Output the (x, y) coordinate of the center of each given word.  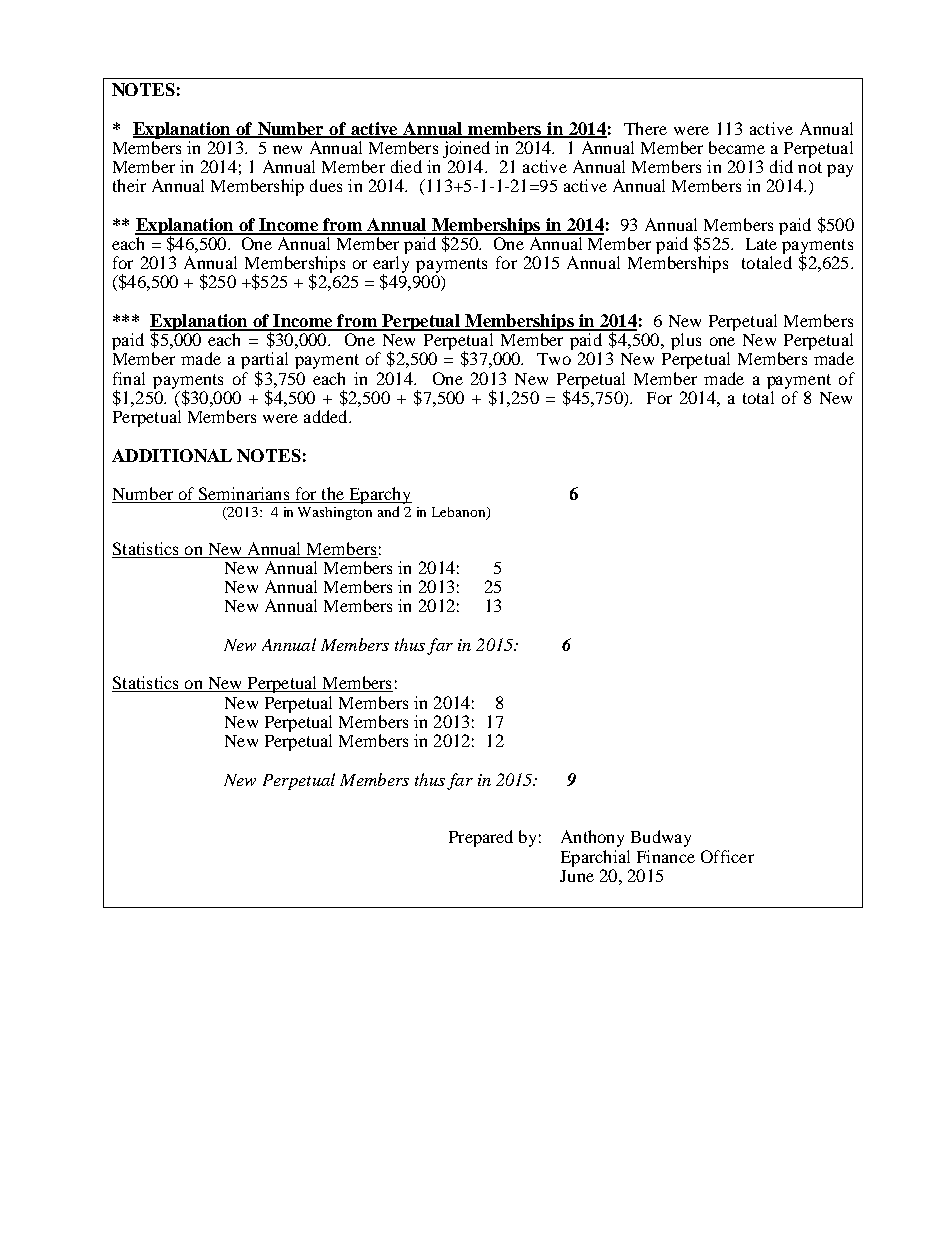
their (129, 185)
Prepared (481, 838)
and (388, 511)
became (737, 147)
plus (686, 341)
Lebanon (460, 513)
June (577, 876)
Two (554, 359)
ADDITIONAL (172, 455)
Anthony (592, 838)
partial (264, 362)
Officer (727, 856)
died (406, 166)
